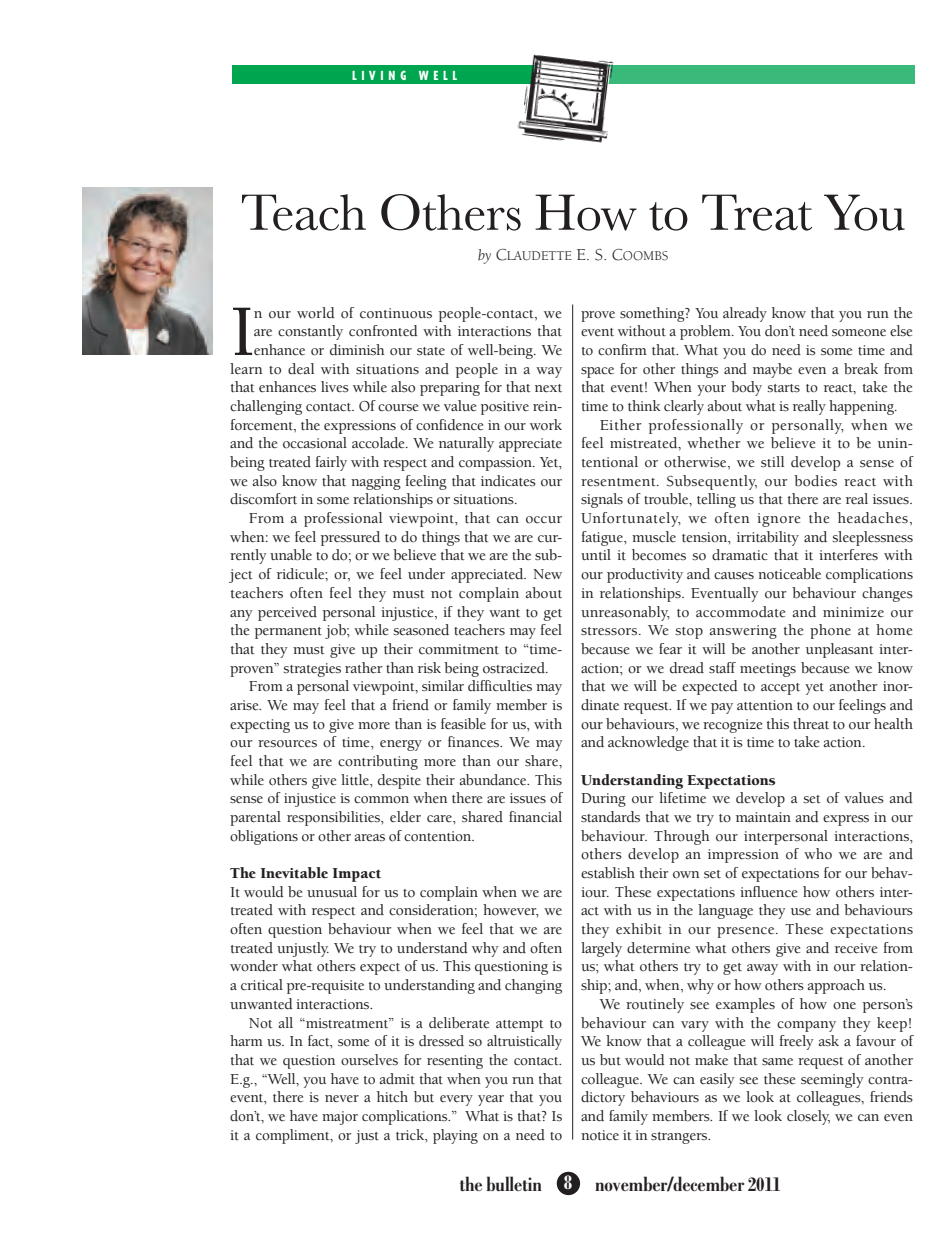 The height and width of the screenshot is (1233, 952). I want to click on break, so click(861, 369).
